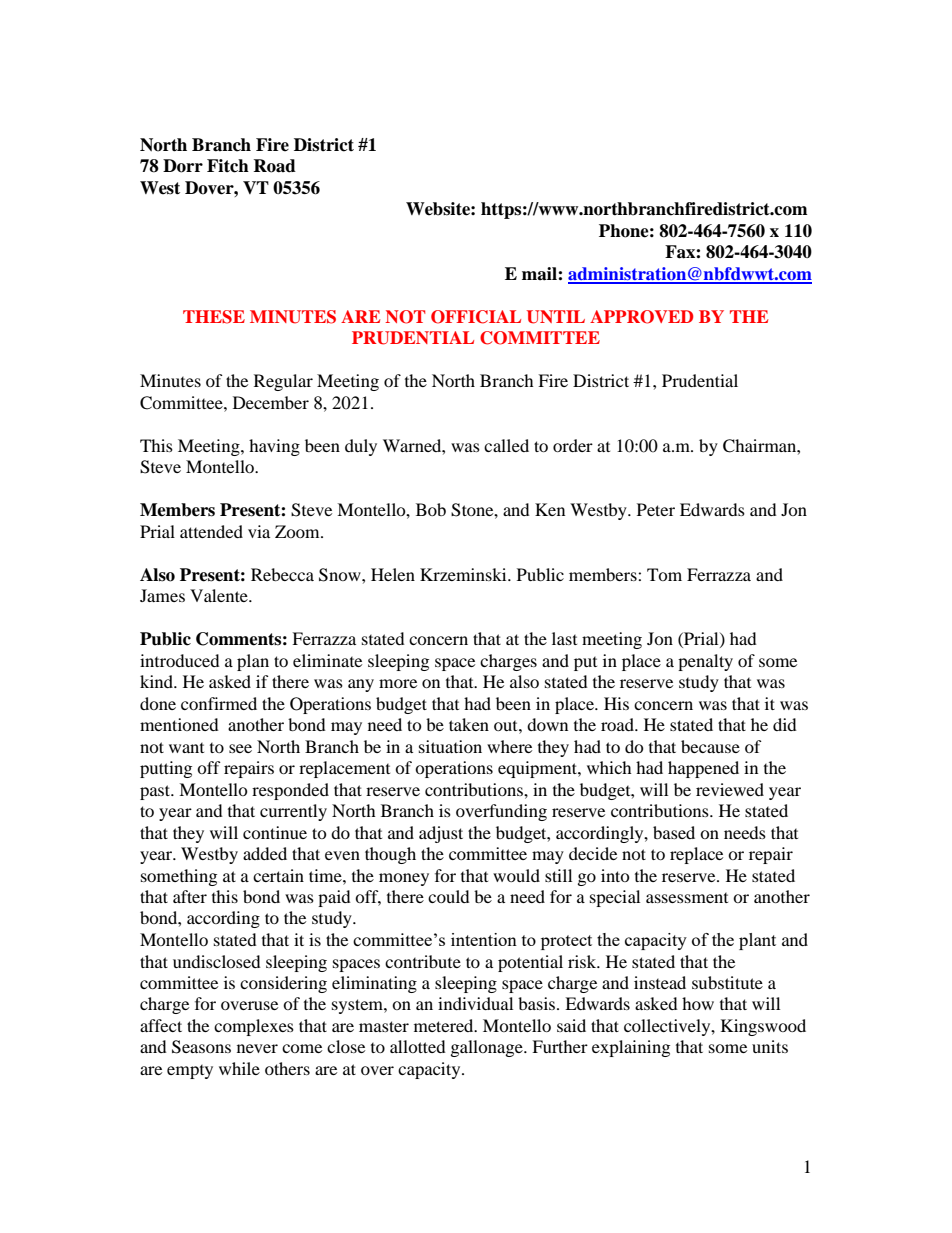 The height and width of the page is (1233, 952). I want to click on metered, so click(445, 1025).
